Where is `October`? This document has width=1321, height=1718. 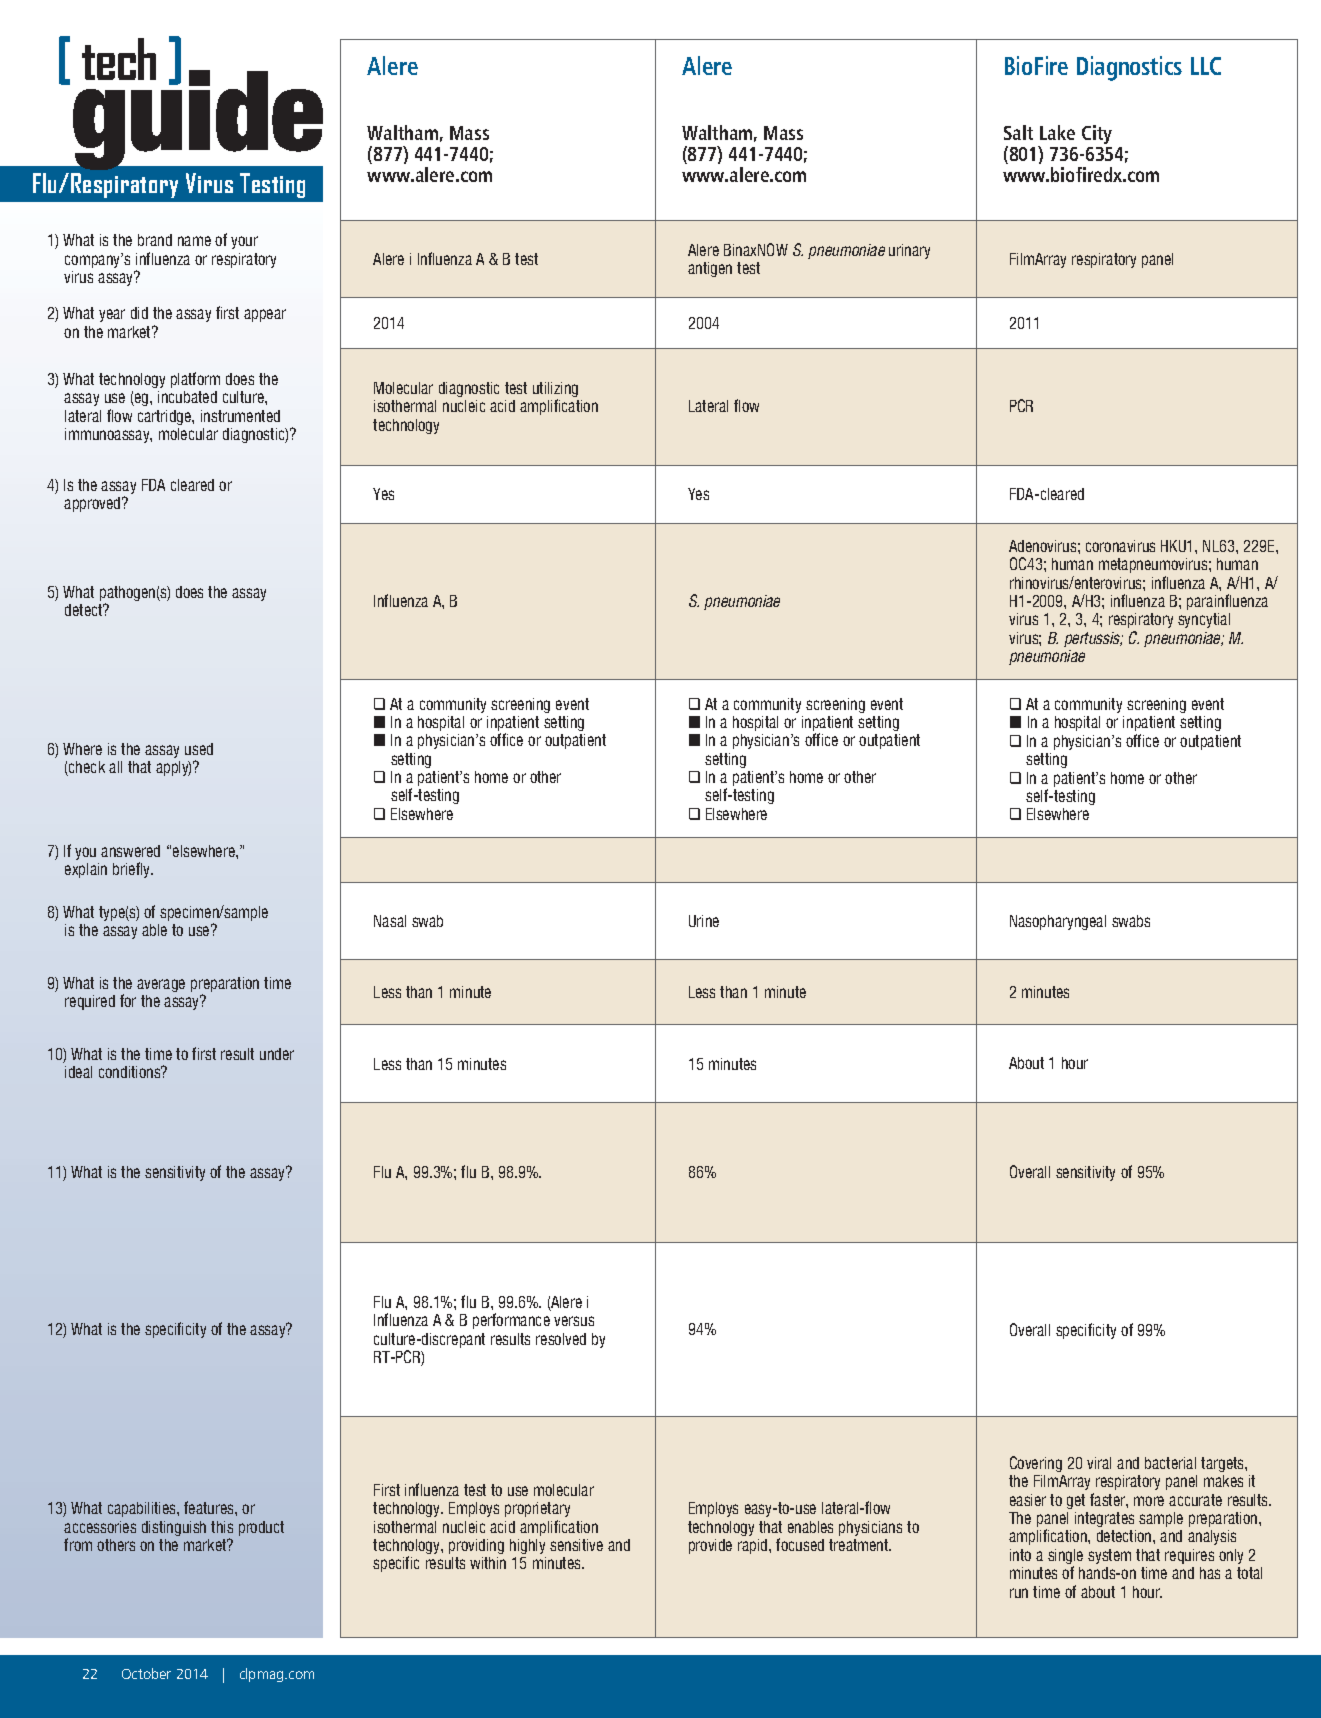
October is located at coordinates (146, 1673).
